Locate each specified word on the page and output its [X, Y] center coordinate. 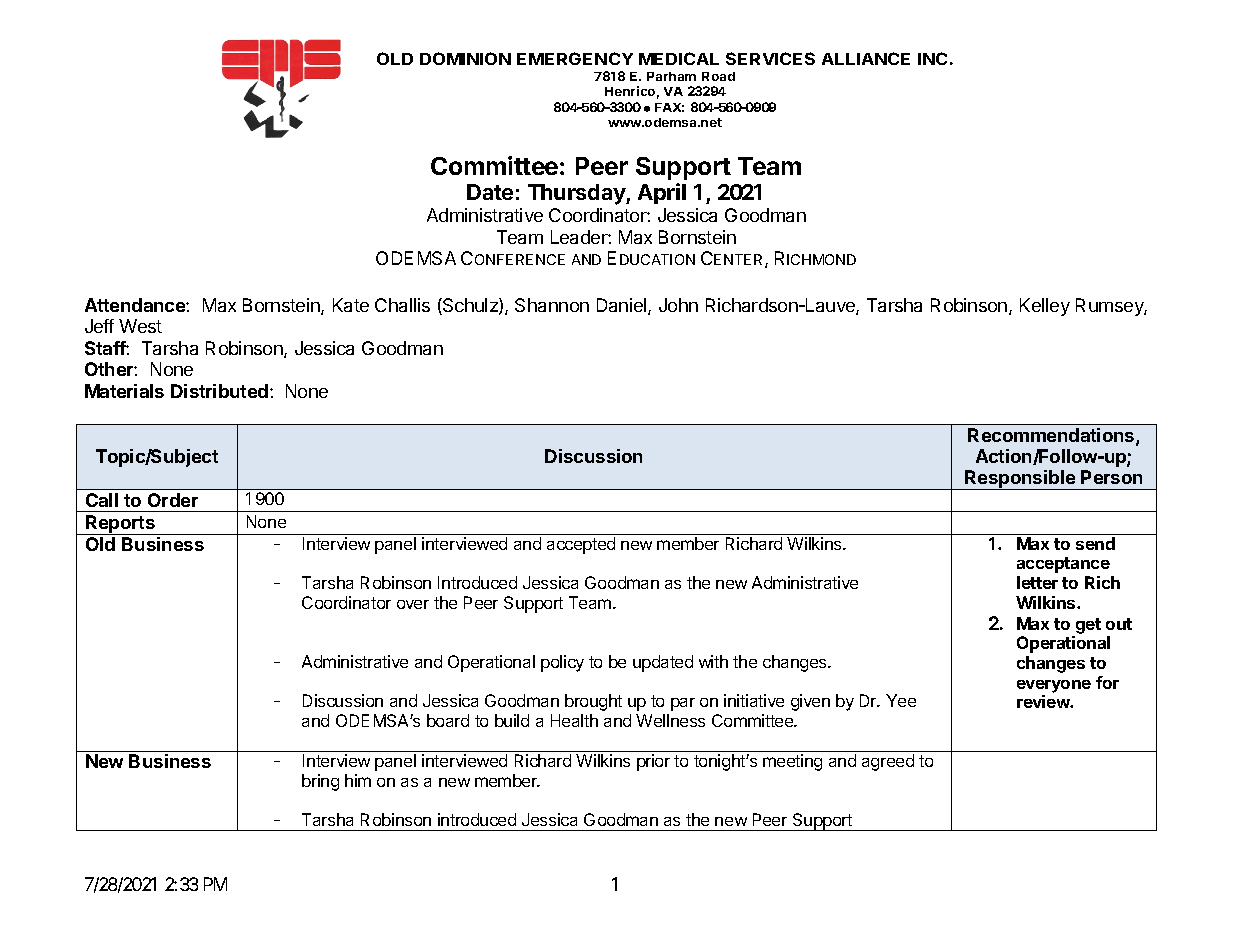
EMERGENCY [575, 58]
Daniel [623, 306]
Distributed [219, 391]
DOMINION [465, 58]
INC [932, 58]
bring [320, 782]
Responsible [1020, 480]
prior [653, 762]
